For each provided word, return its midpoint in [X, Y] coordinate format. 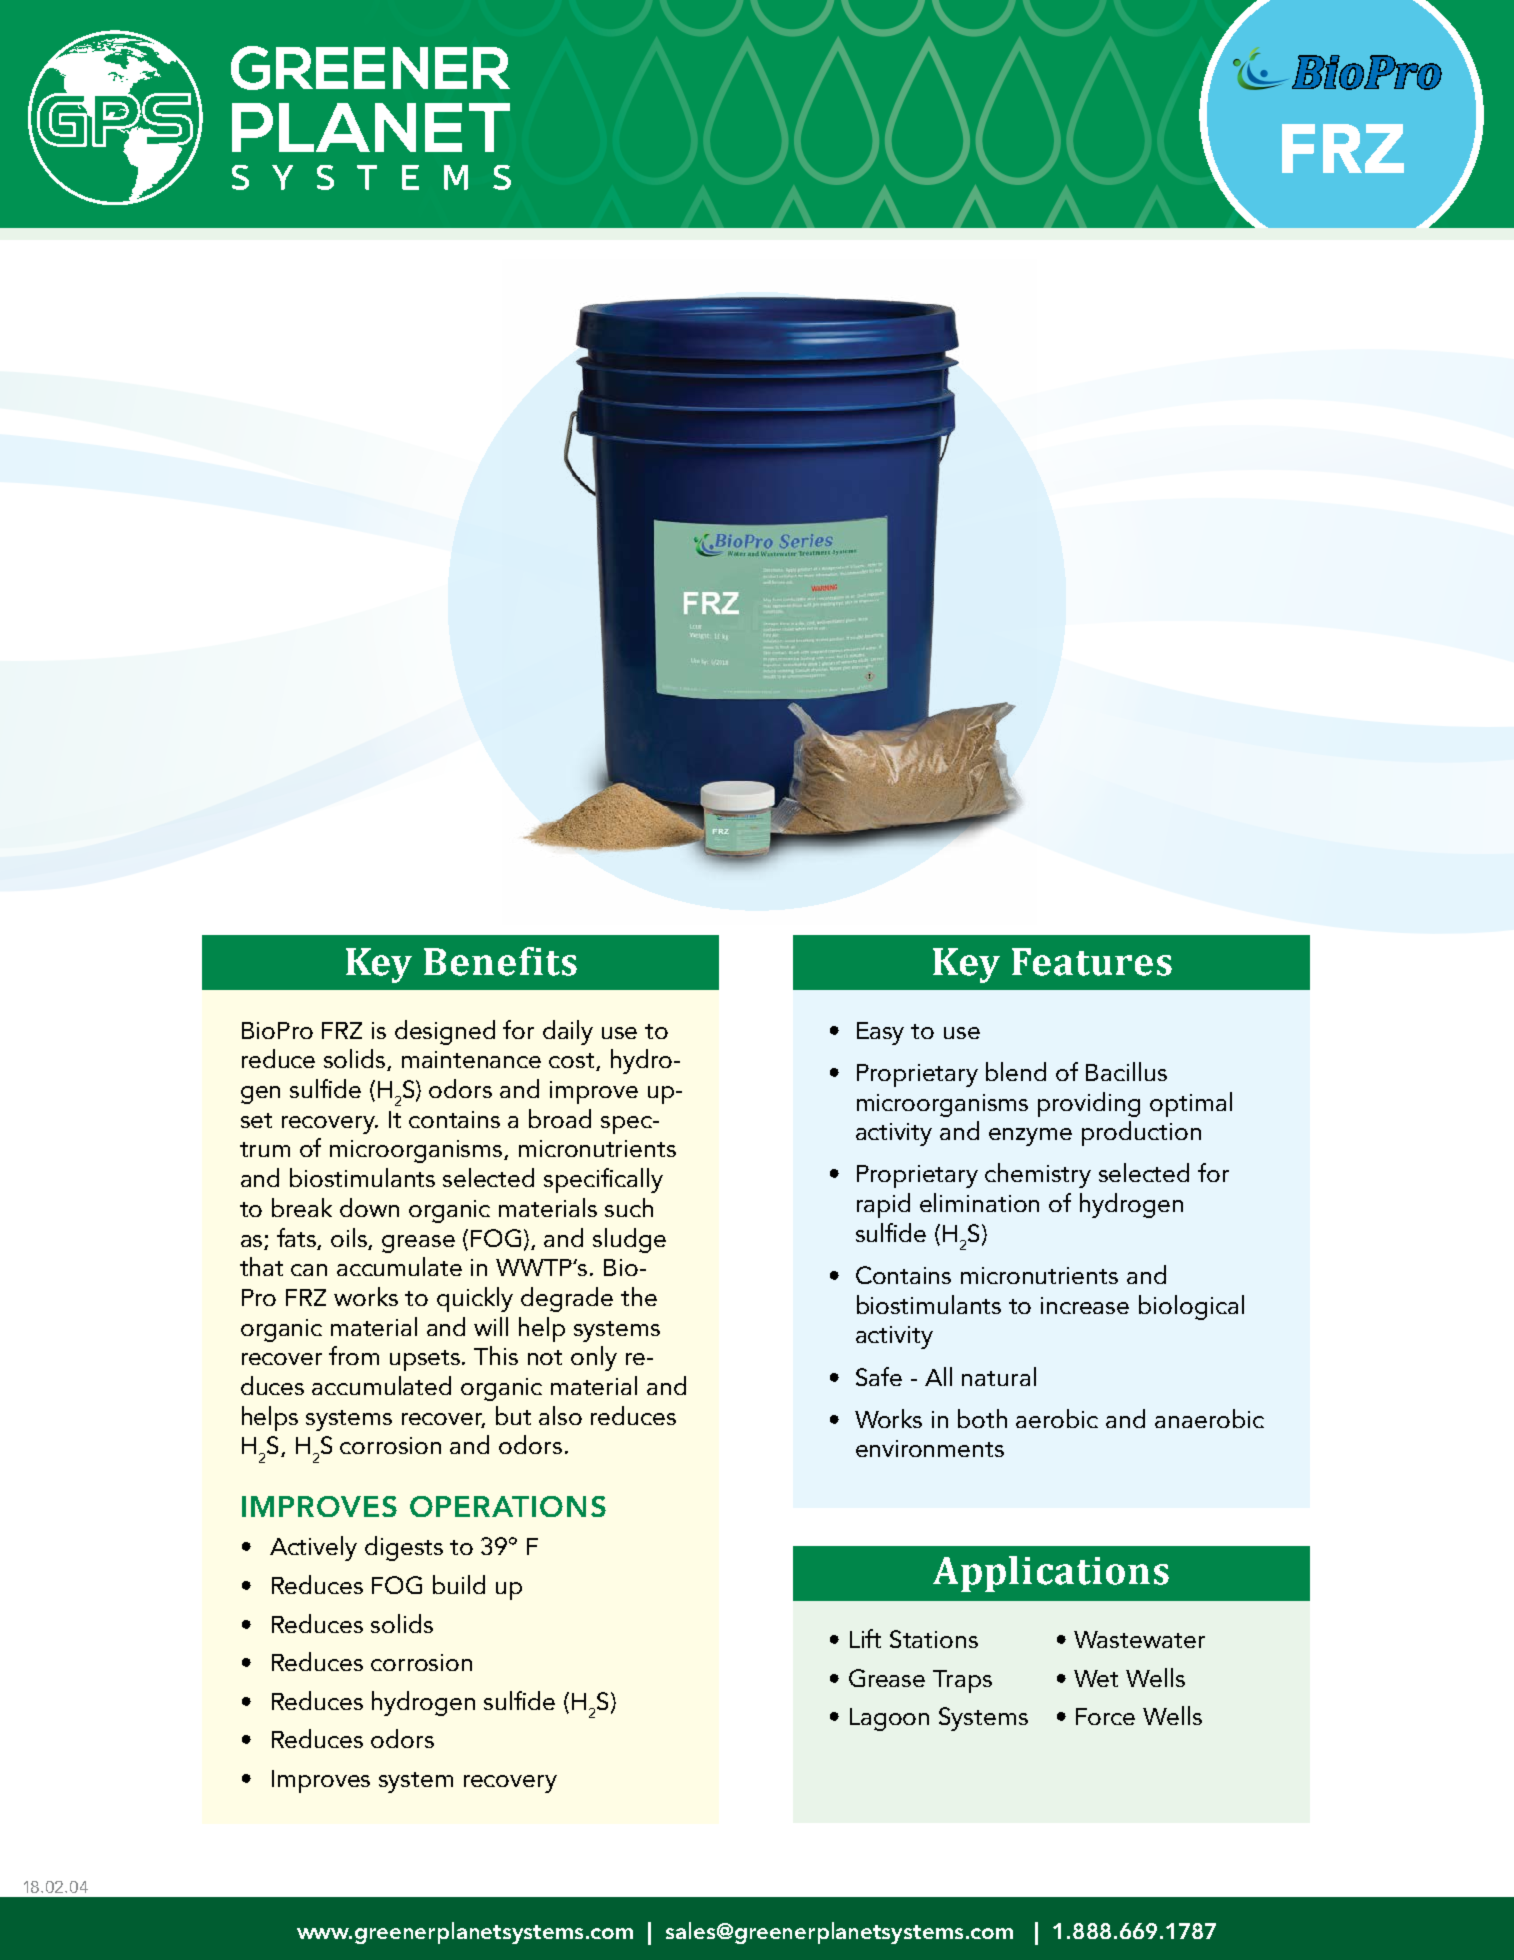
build [459, 1584]
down [369, 1207]
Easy [880, 1033]
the [639, 1296]
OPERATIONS [508, 1506]
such [629, 1207]
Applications [1051, 1574]
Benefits [500, 961]
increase [1085, 1305]
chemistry [1038, 1175]
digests [404, 1548]
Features [1092, 962]
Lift [865, 1638]
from [354, 1355]
